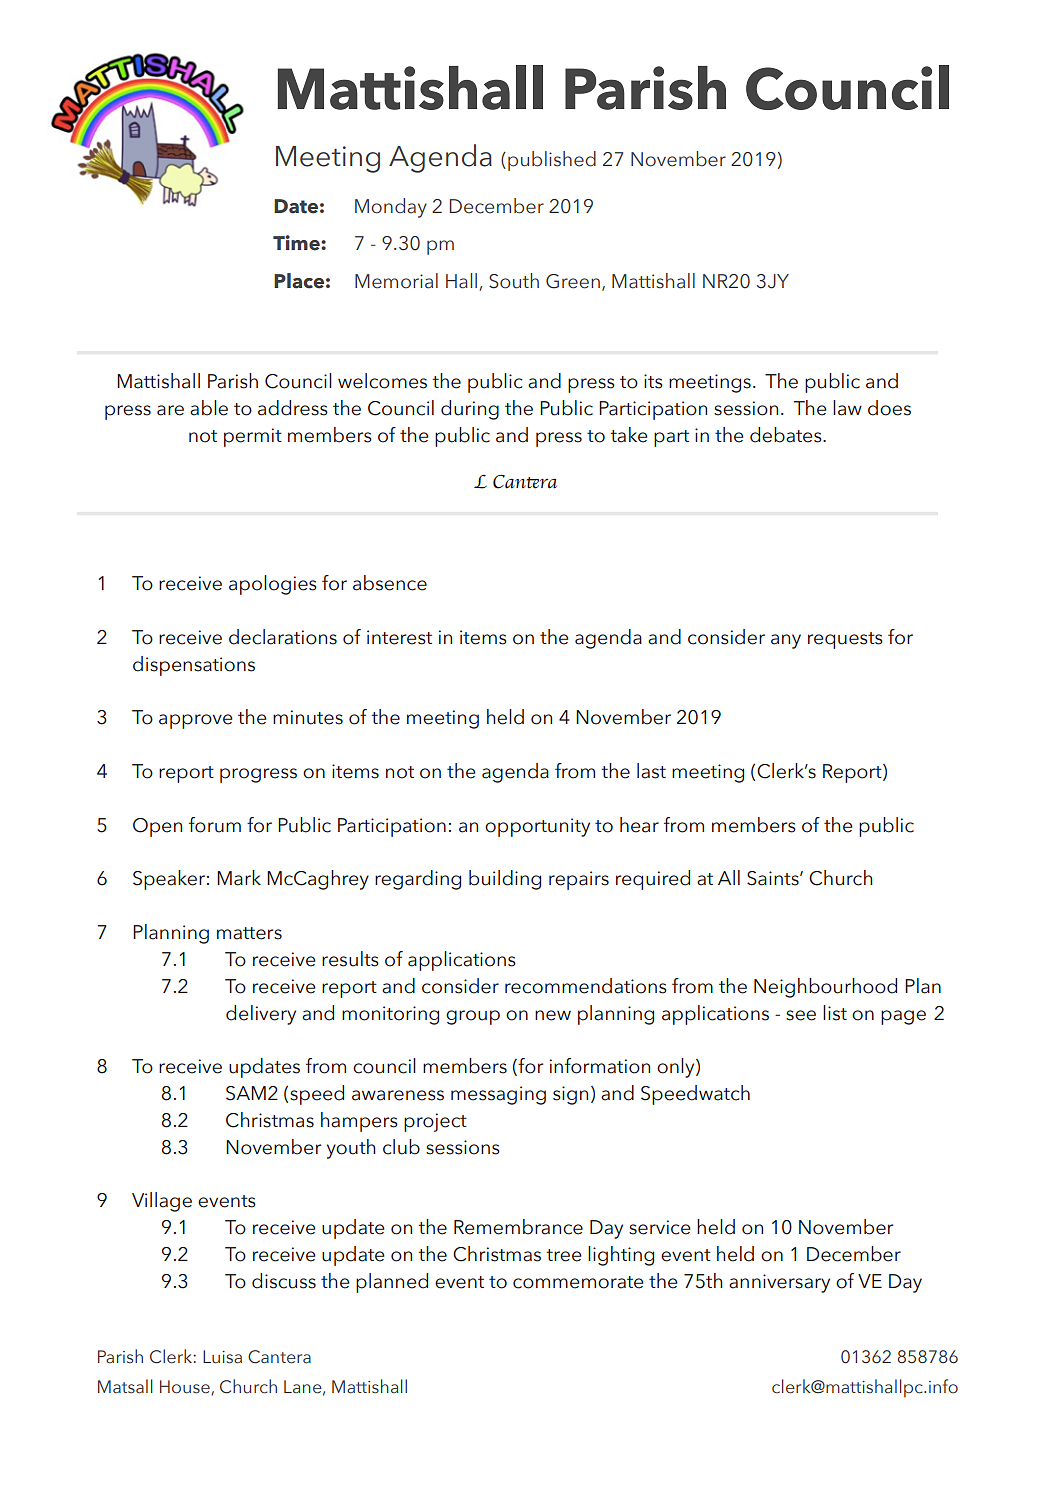 The image size is (1064, 1506). Describe the element at coordinates (586, 986) in the page. I see `recommendations` at that location.
